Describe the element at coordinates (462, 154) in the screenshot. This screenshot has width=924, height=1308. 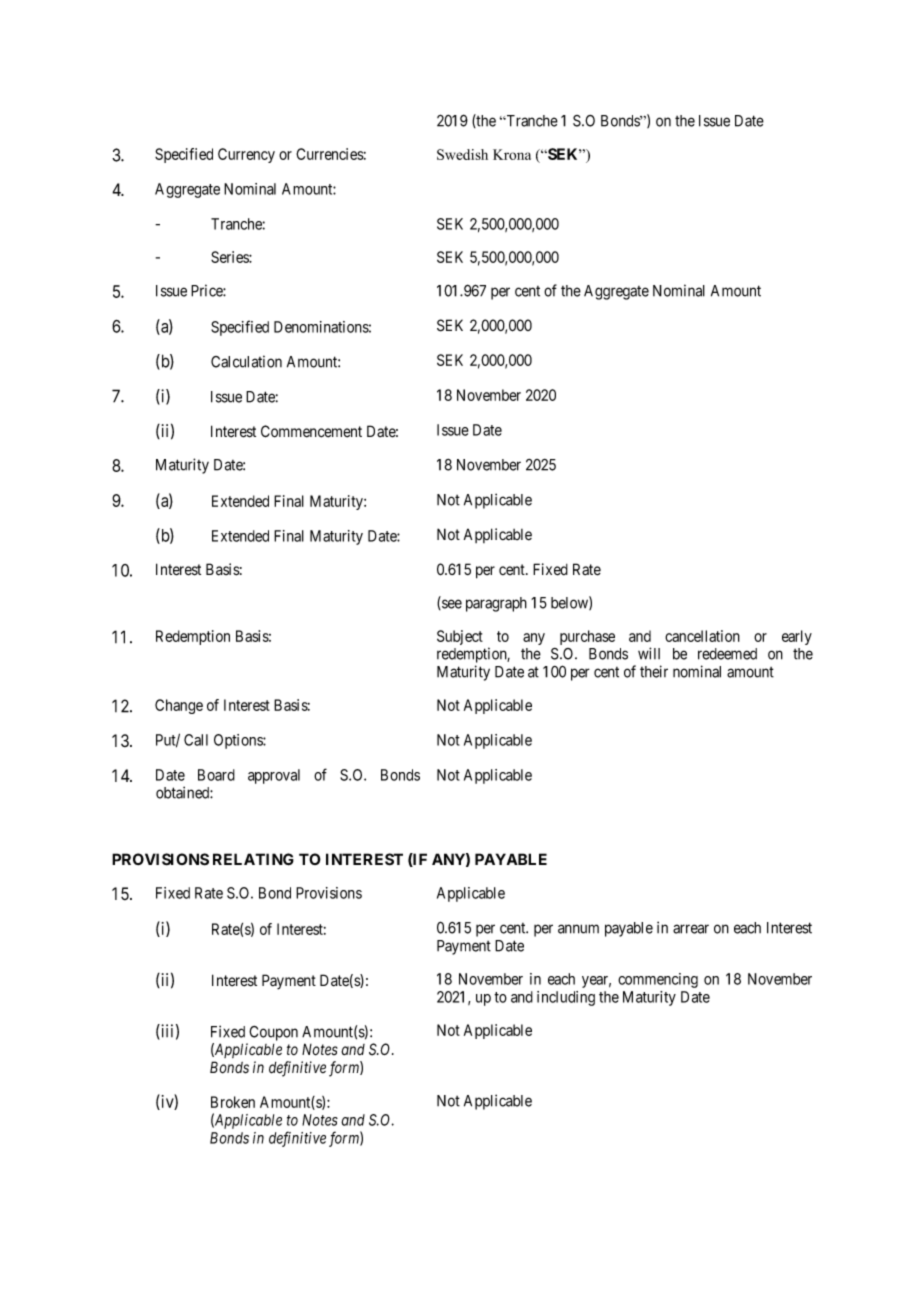
I see `Swedish` at that location.
